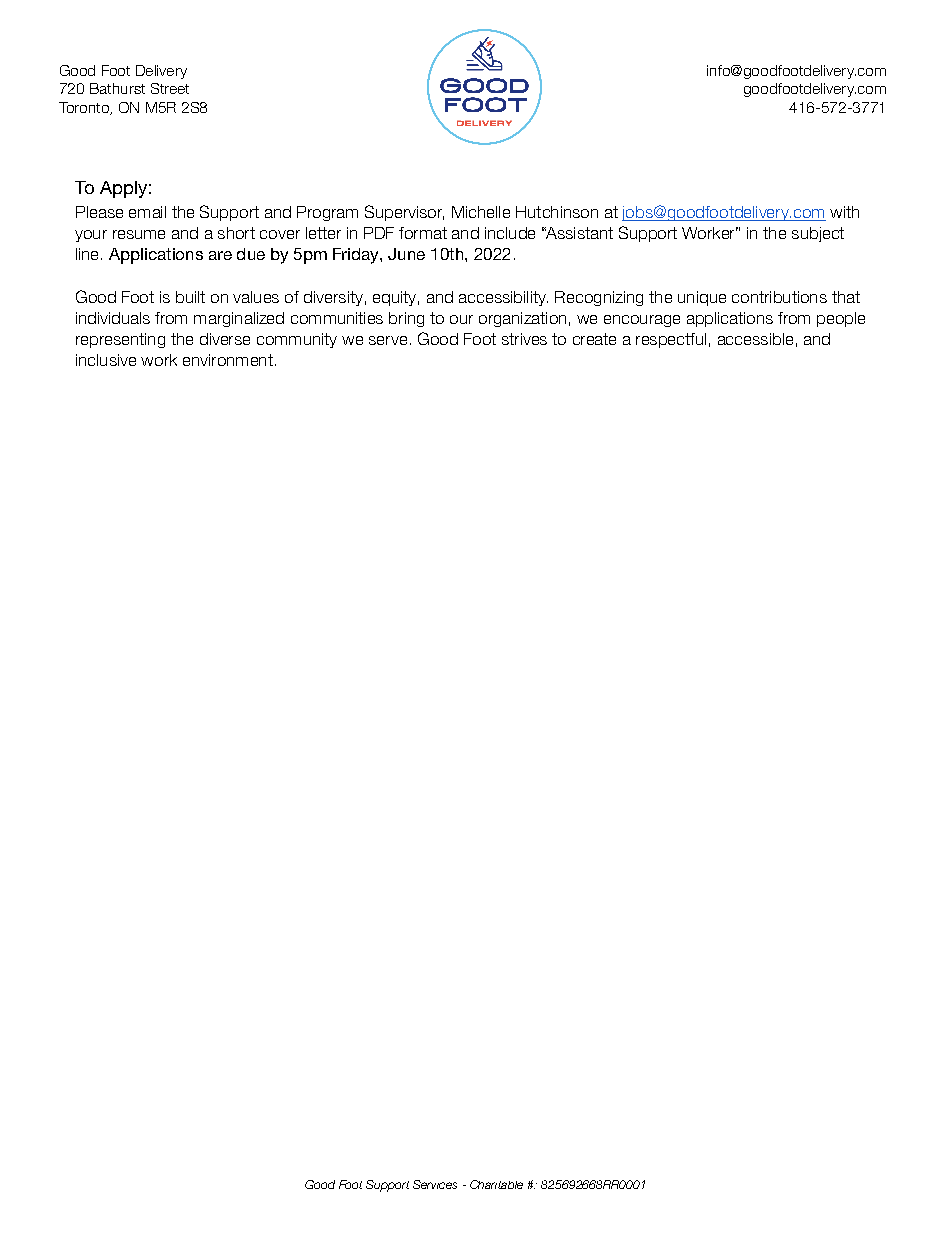  Describe the element at coordinates (106, 360) in the image. I see `inclusive` at that location.
